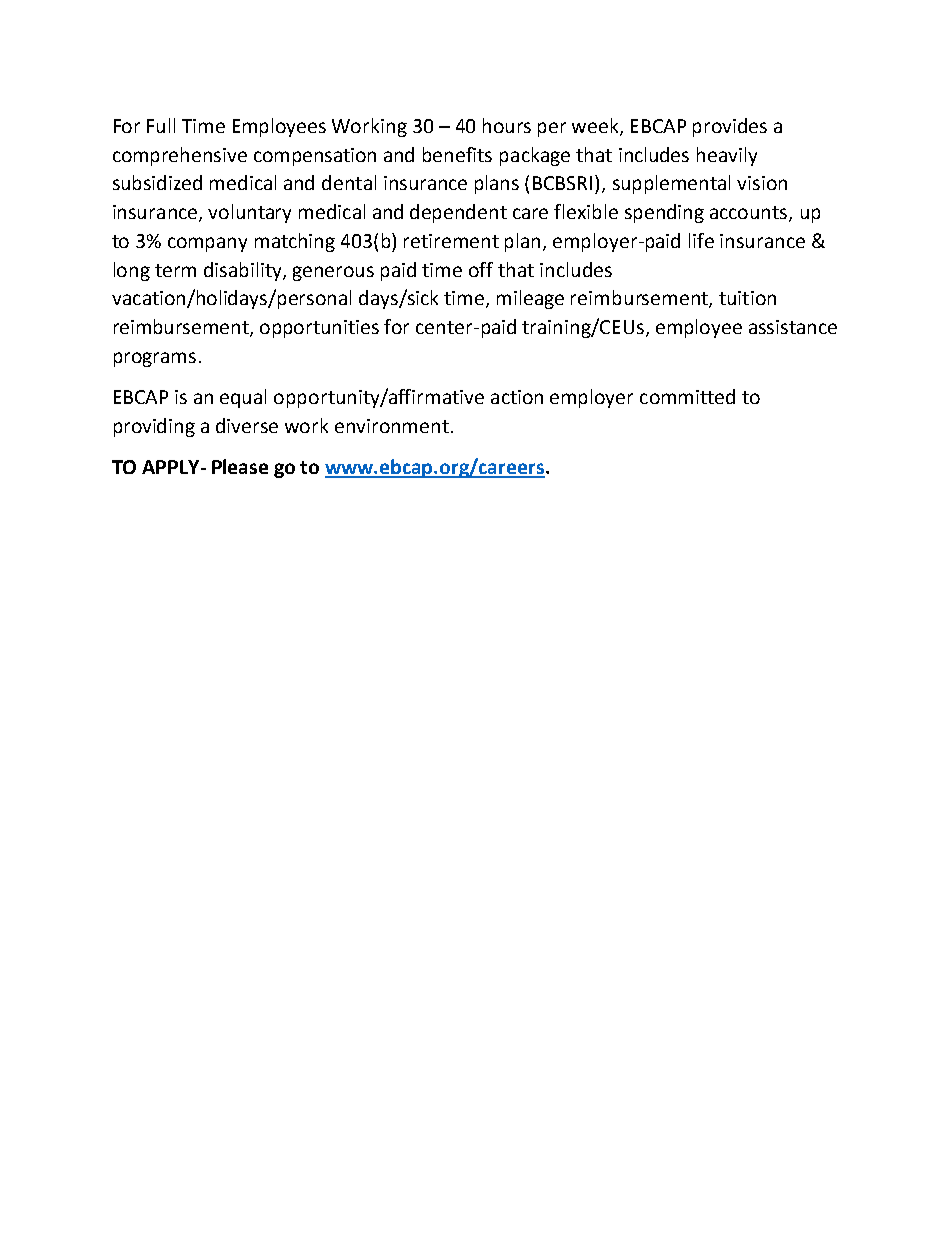  What do you see at coordinates (507, 125) in the screenshot?
I see `hours` at bounding box center [507, 125].
